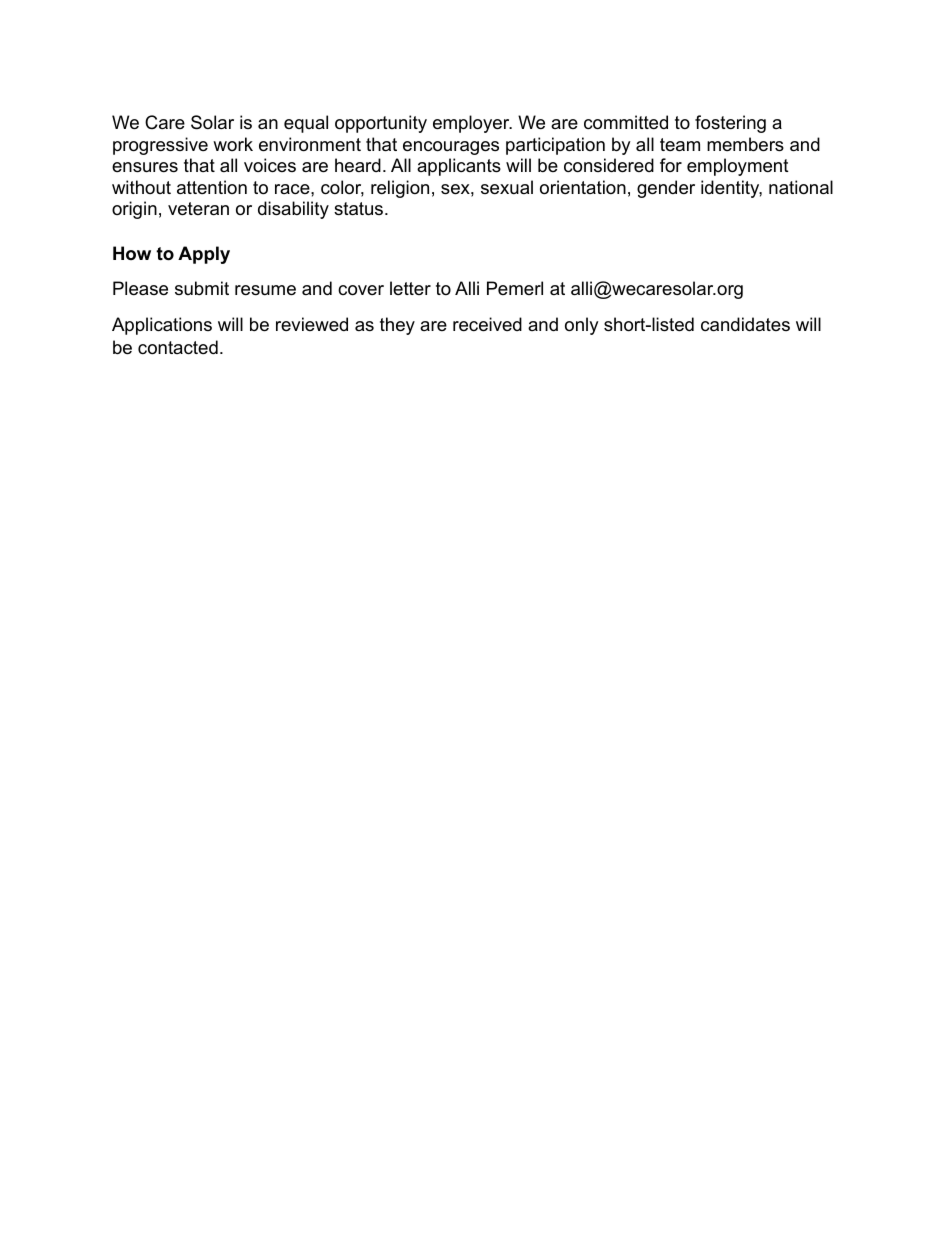 This screenshot has width=952, height=1233. I want to click on fostering, so click(730, 124).
